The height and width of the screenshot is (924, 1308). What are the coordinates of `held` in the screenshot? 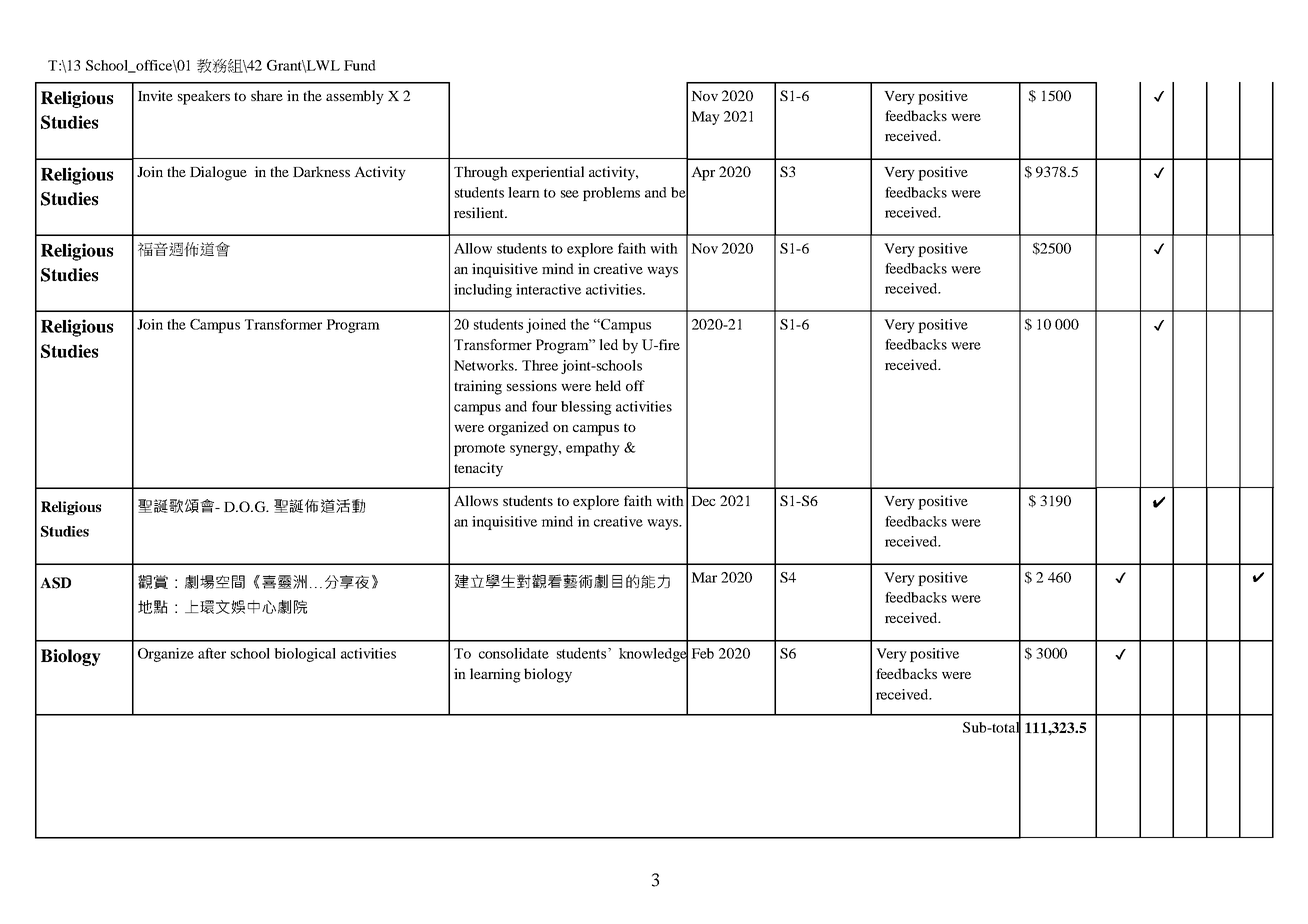 It's located at (608, 385).
